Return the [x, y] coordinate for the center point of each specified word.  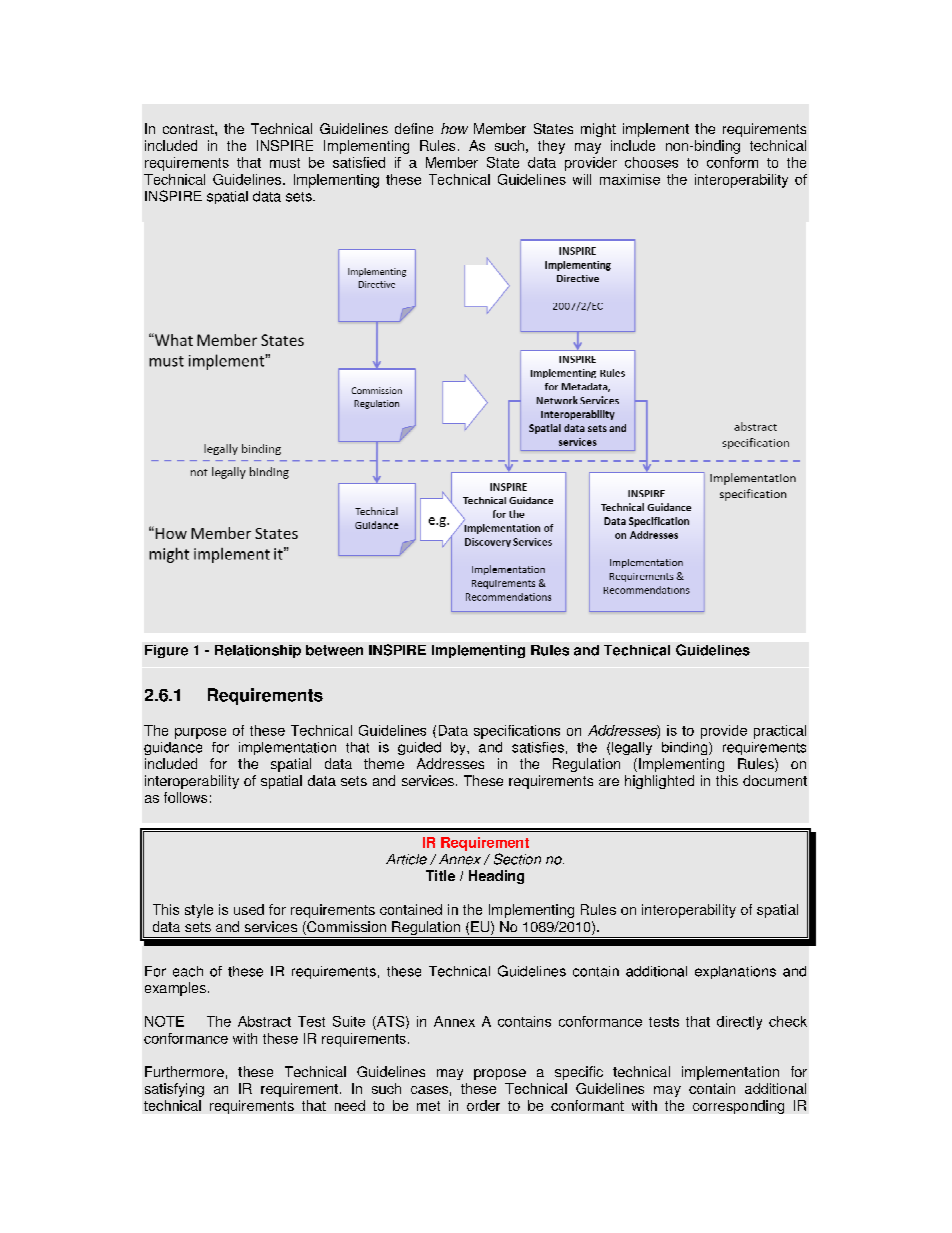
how [454, 128]
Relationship [258, 651]
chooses [651, 162]
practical [780, 732]
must [285, 163]
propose [500, 1074]
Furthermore [184, 1071]
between [334, 650]
